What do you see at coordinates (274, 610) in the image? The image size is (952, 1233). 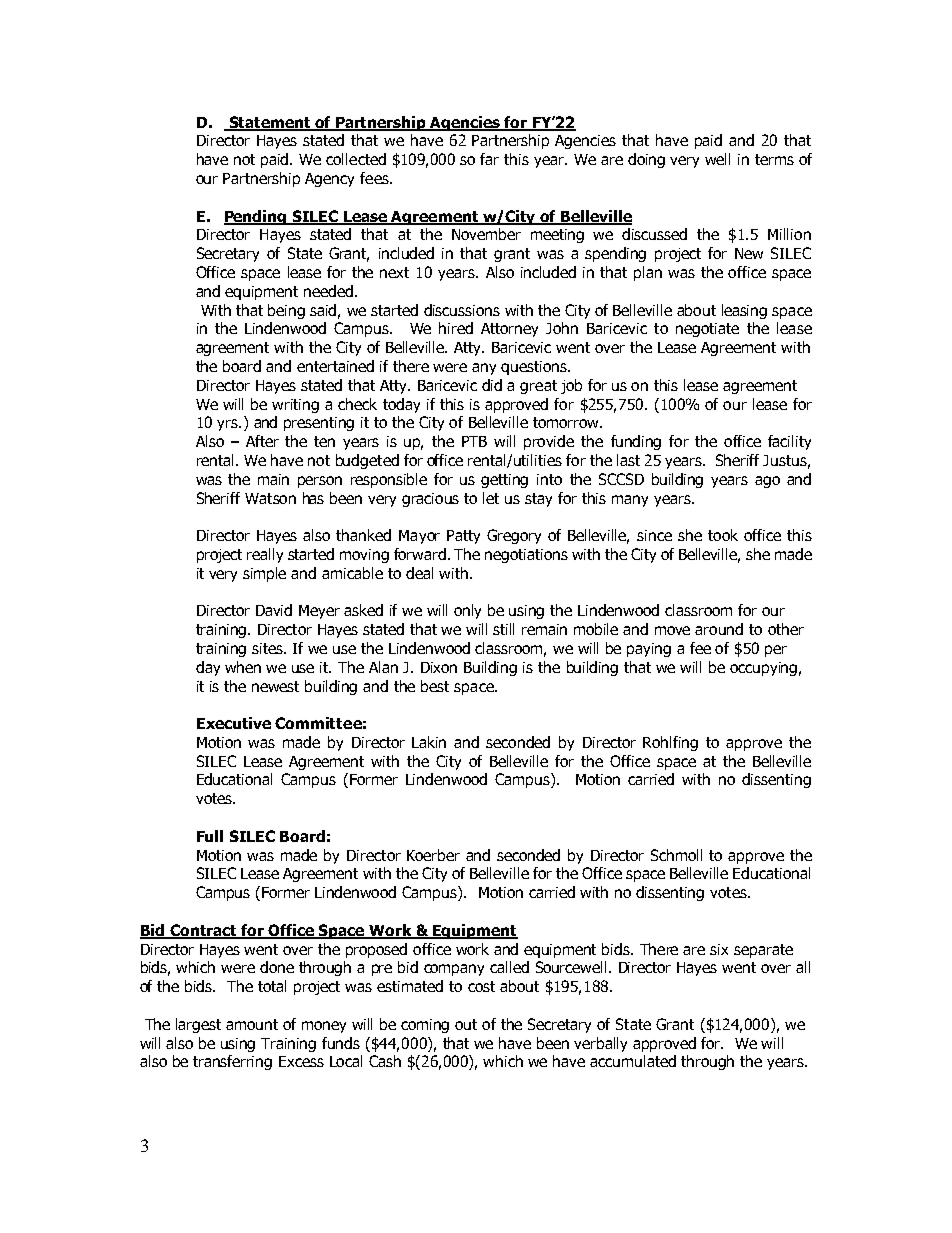 I see `David` at bounding box center [274, 610].
